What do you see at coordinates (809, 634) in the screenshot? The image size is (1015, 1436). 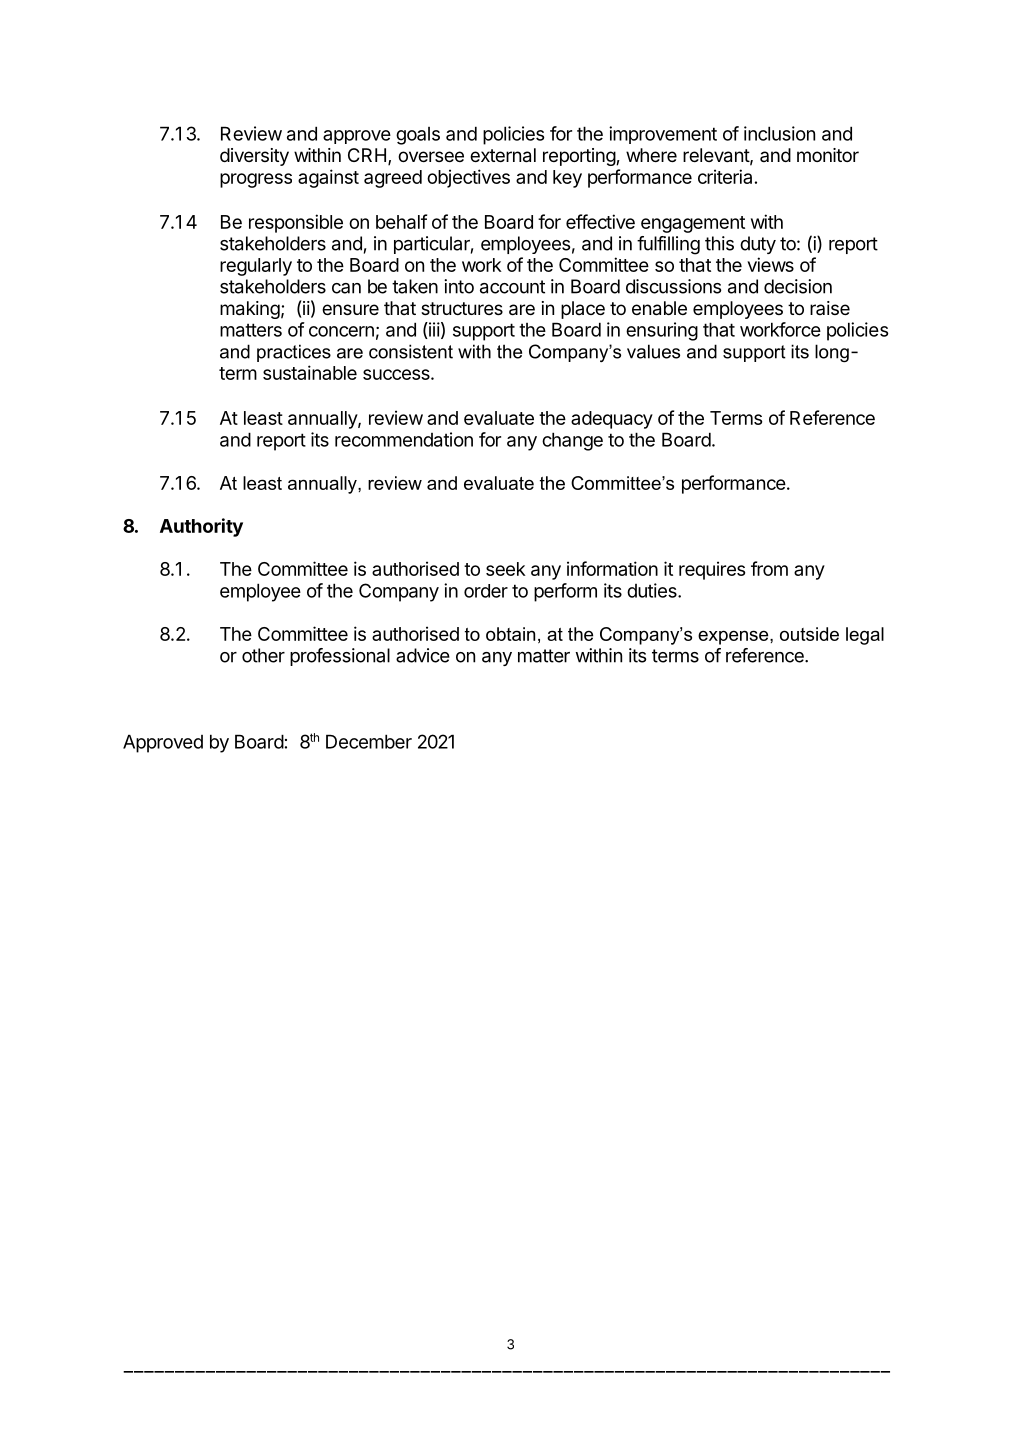 I see `outside` at bounding box center [809, 634].
